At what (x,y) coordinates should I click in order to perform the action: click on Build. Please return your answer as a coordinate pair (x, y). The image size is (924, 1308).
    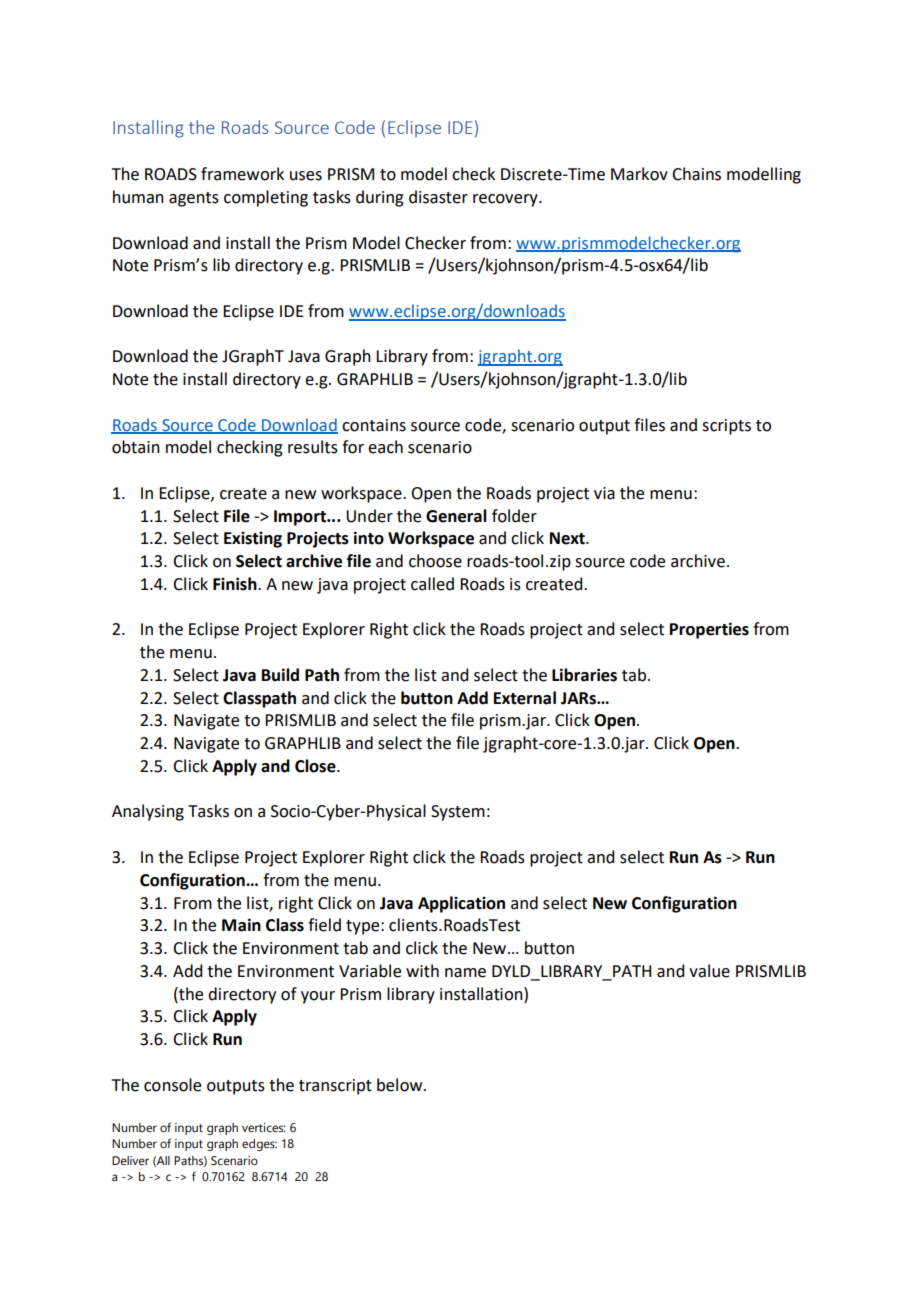
    Looking at the image, I should click on (280, 675).
